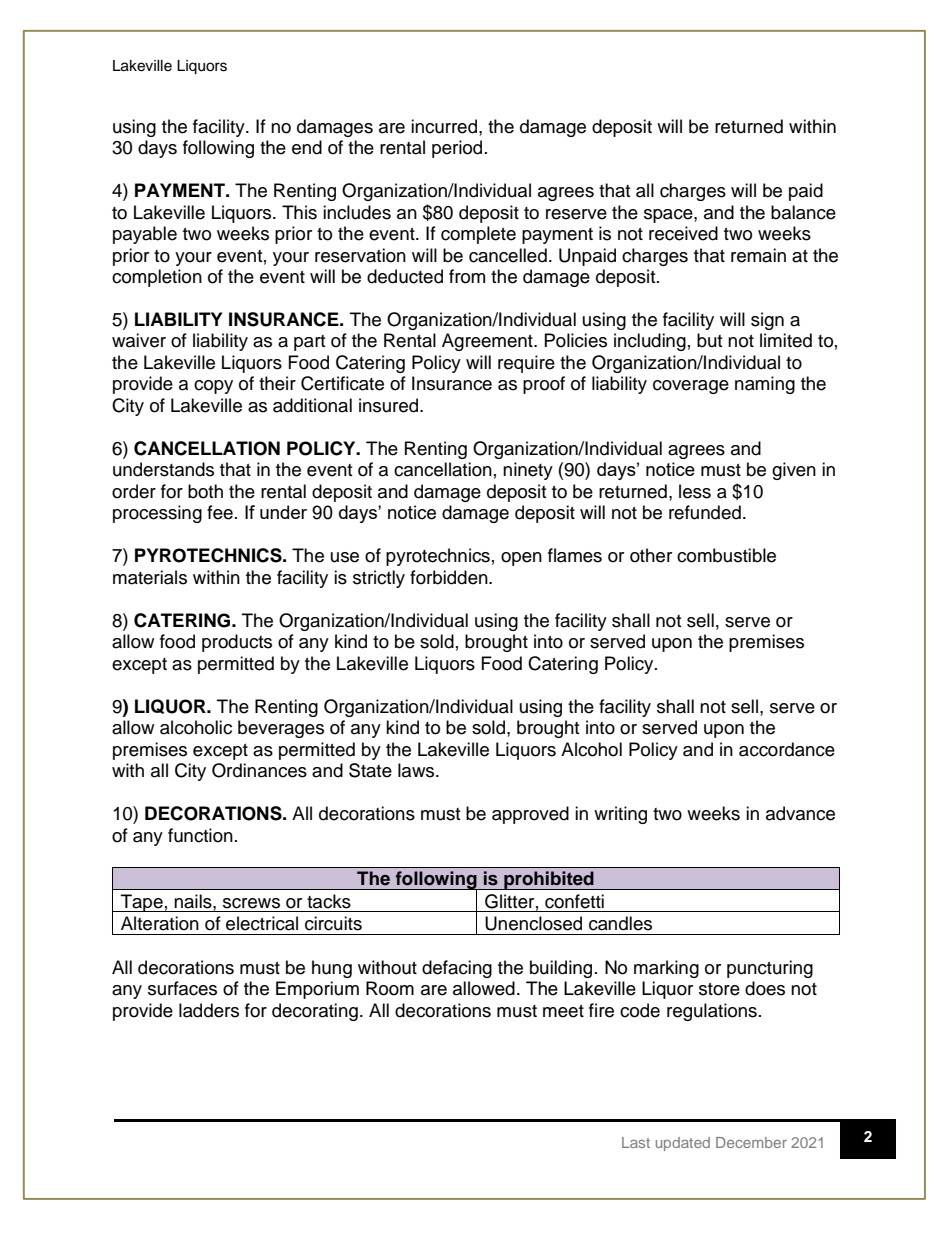  What do you see at coordinates (526, 364) in the document?
I see `require` at bounding box center [526, 364].
